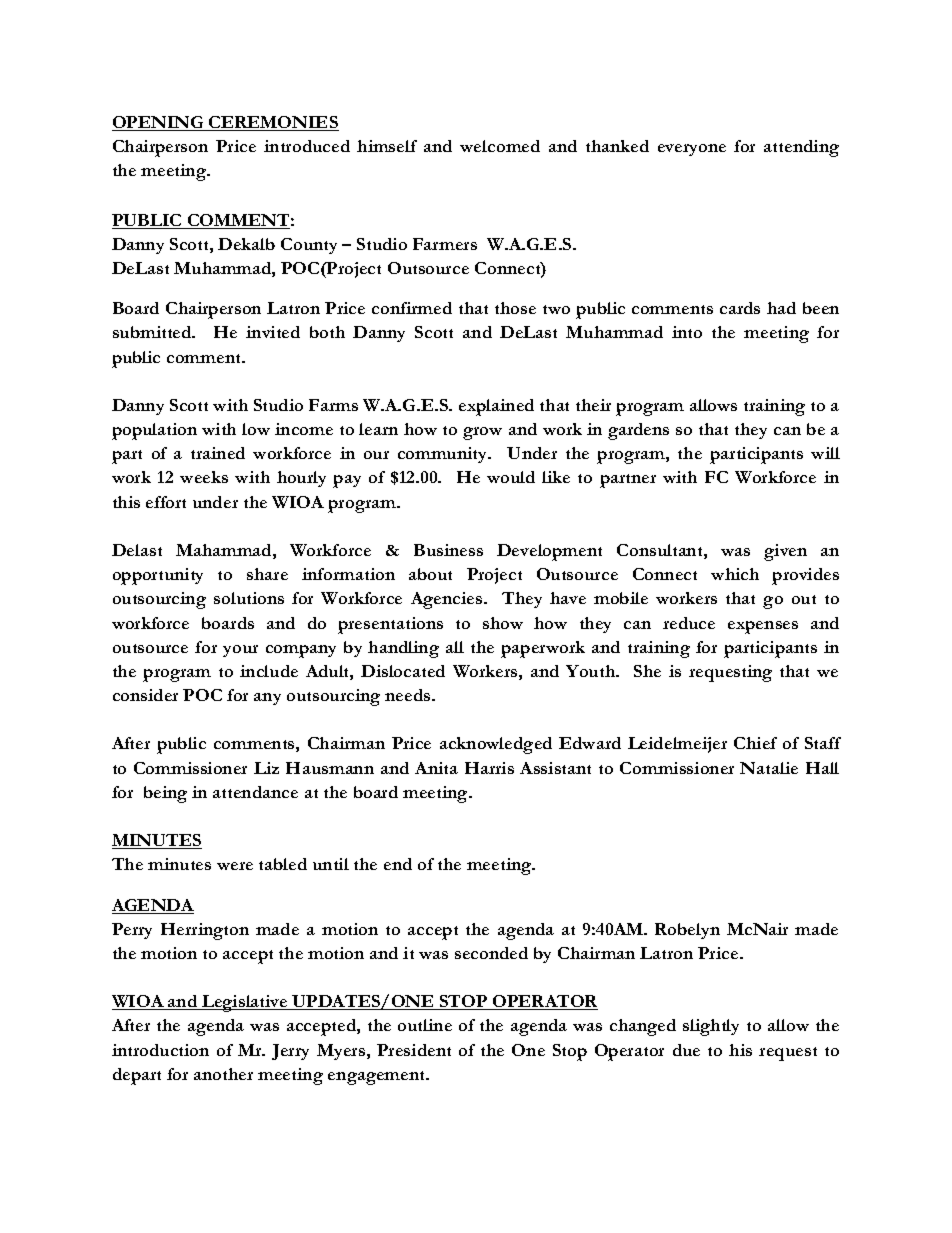  I want to click on slightly, so click(711, 1027).
